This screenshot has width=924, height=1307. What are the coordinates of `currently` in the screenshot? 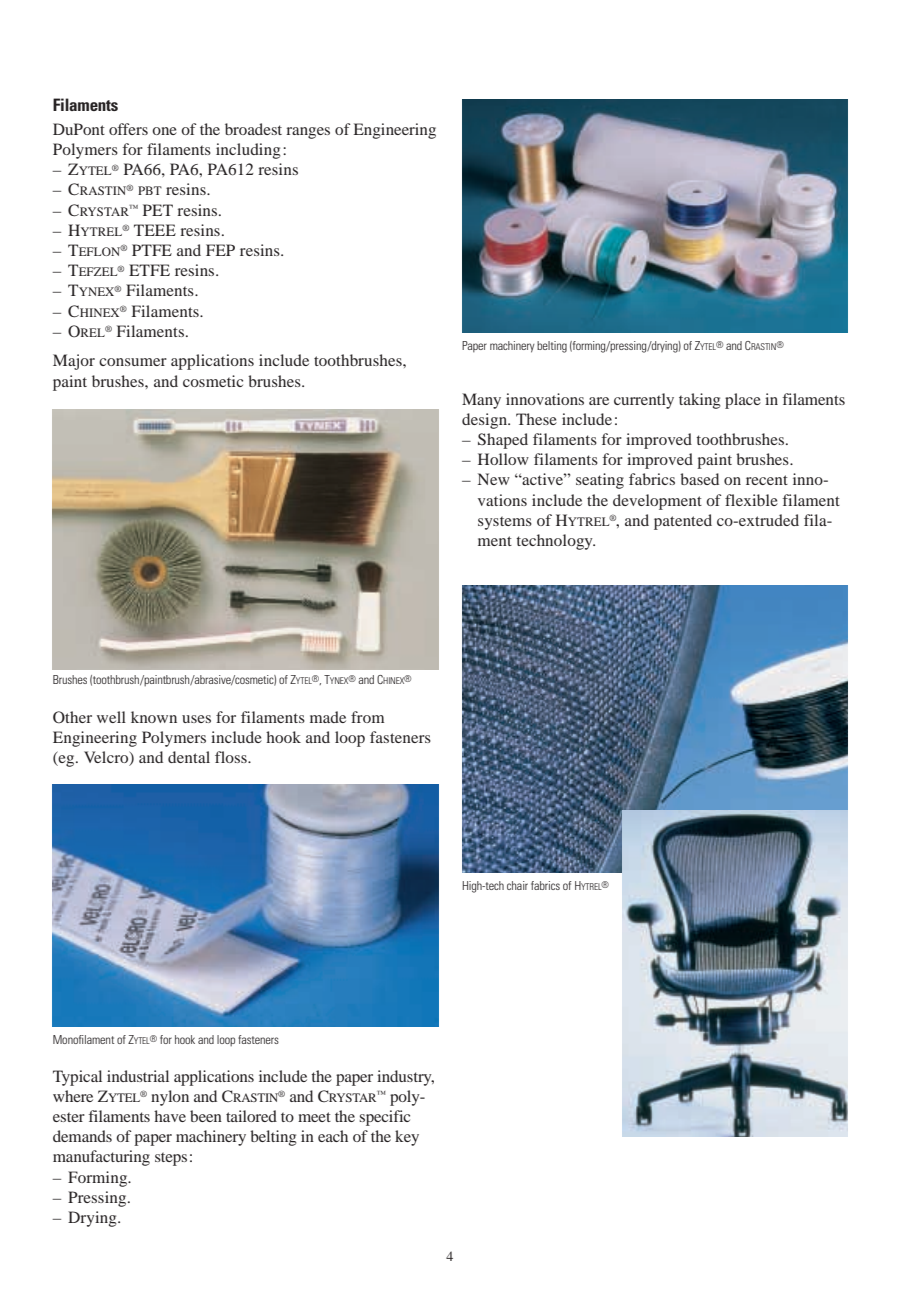 It's located at (644, 401).
